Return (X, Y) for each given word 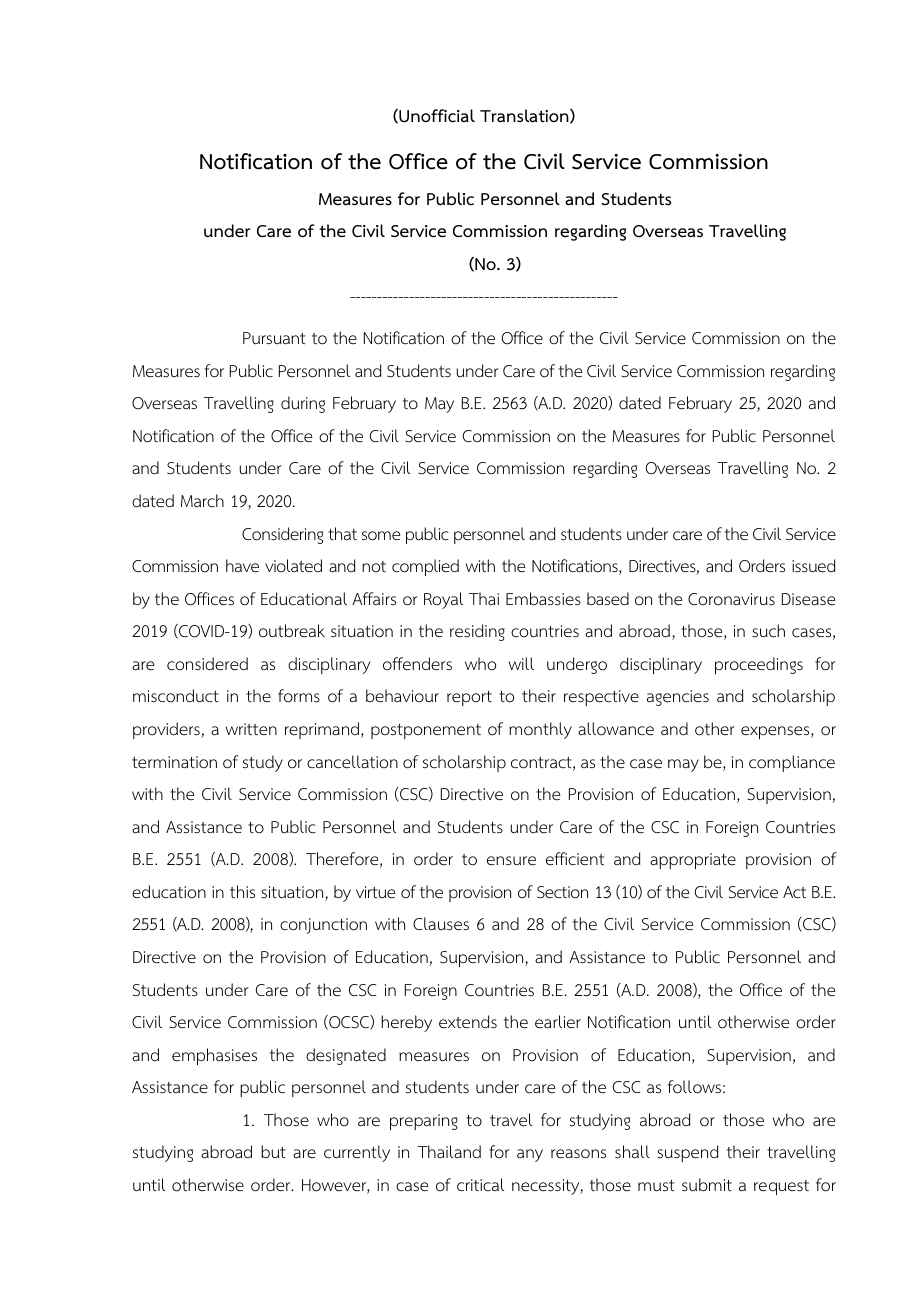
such (768, 631)
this (242, 891)
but (273, 1151)
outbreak (292, 631)
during (303, 404)
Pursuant (274, 338)
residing (477, 632)
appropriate (693, 861)
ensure (511, 861)
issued (813, 565)
